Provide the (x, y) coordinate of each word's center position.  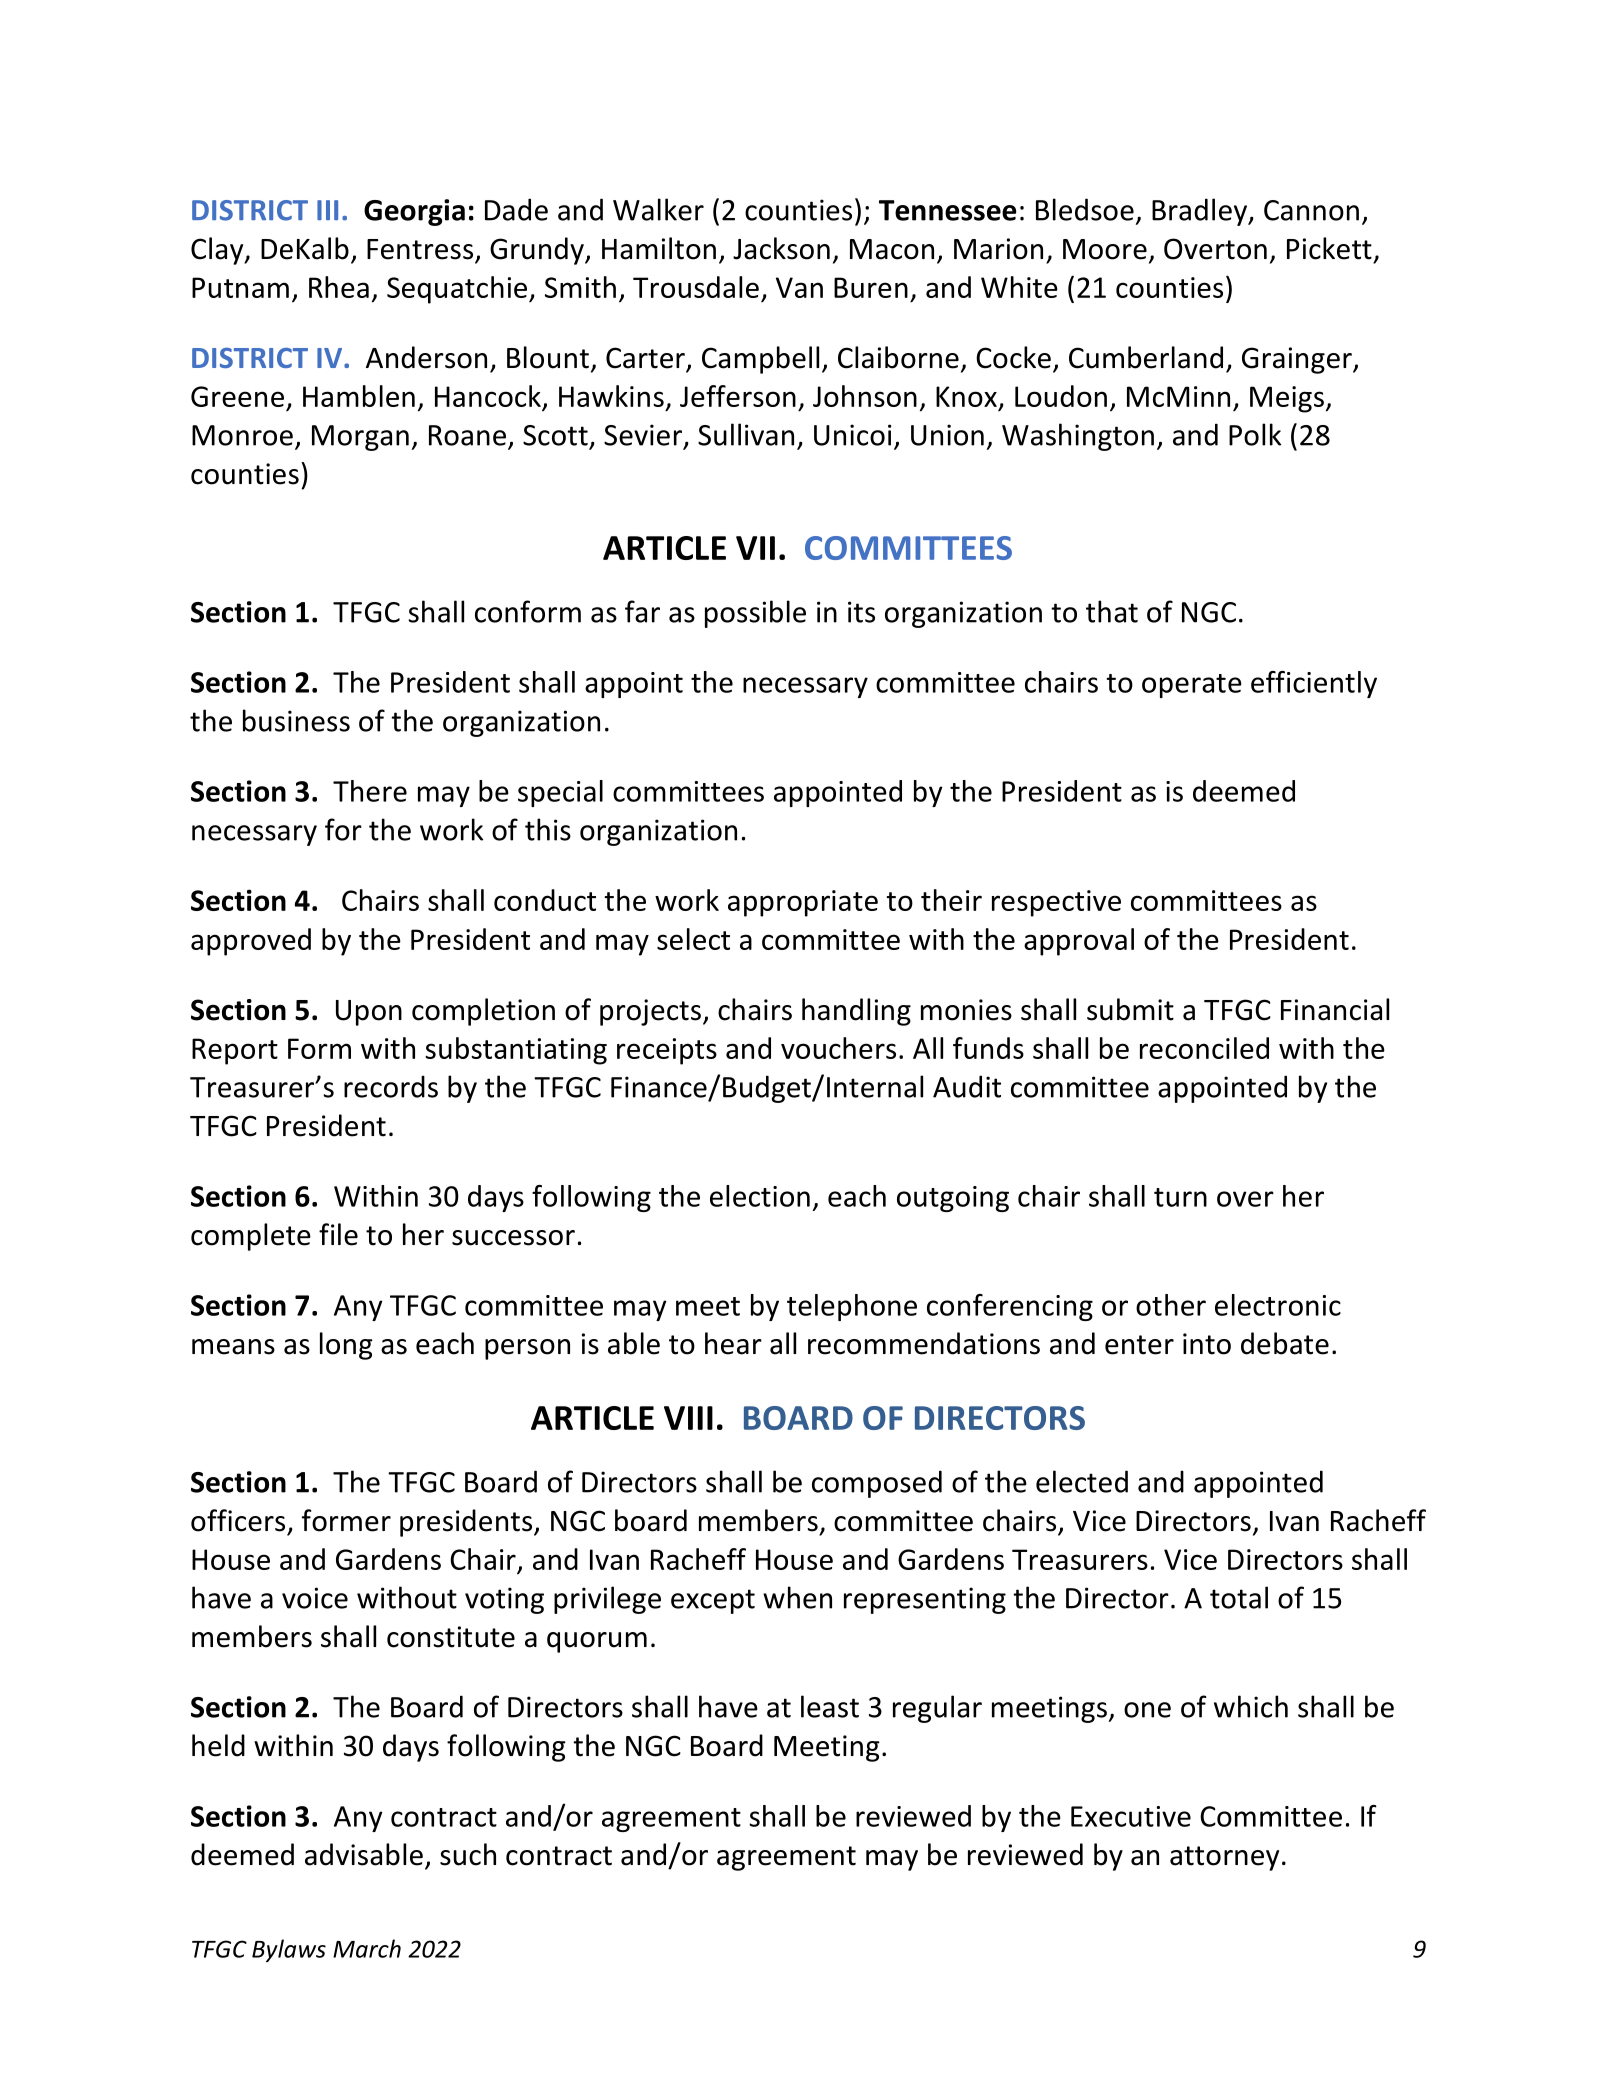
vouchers (838, 1048)
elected (1082, 1481)
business (296, 720)
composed (877, 1484)
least (830, 1706)
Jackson (781, 248)
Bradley (1201, 212)
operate (1192, 686)
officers (238, 1520)
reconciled (1204, 1048)
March (367, 1948)
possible (755, 614)
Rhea (339, 287)
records (391, 1086)
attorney (1224, 1858)
